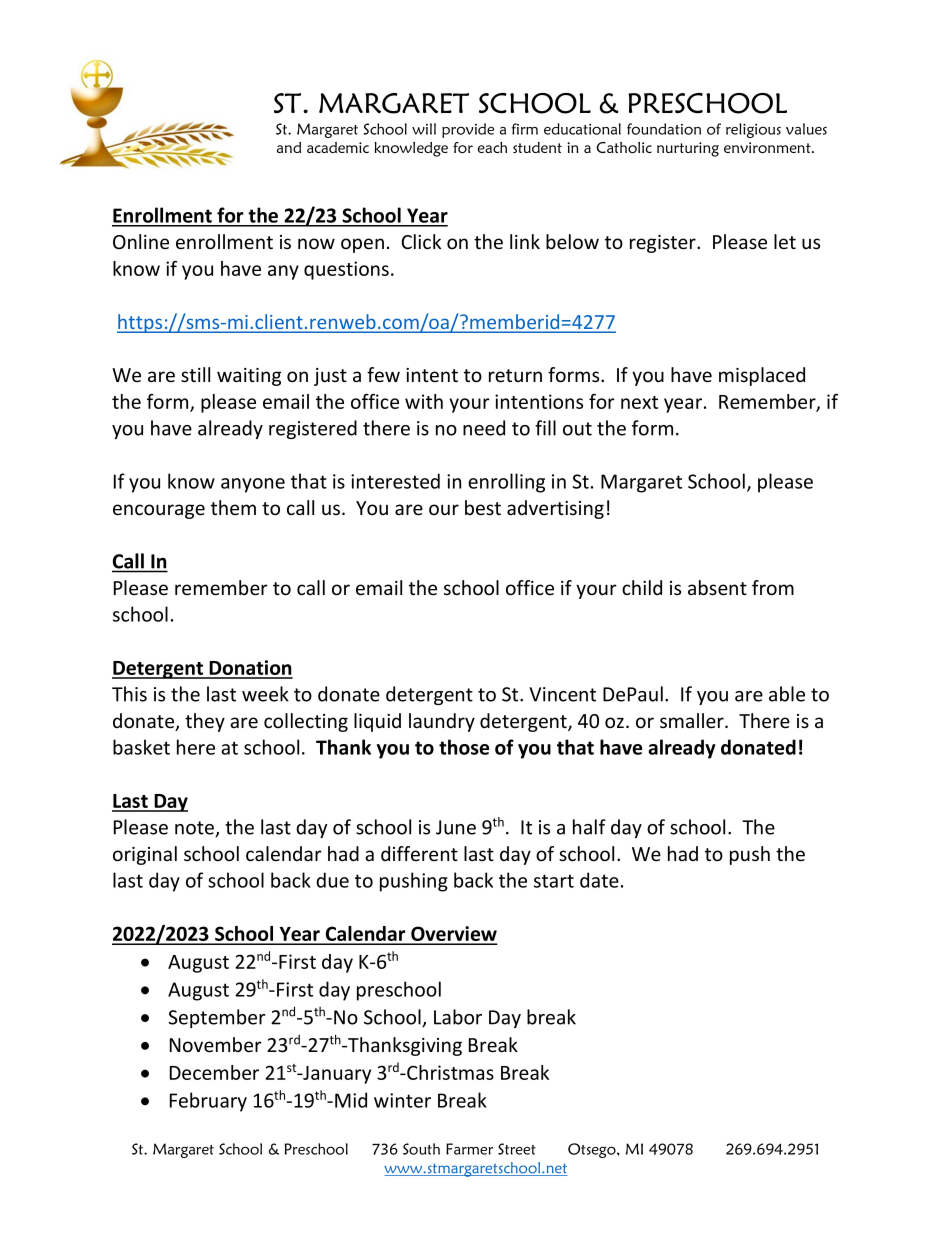 This screenshot has height=1233, width=952. I want to click on nurturing, so click(688, 149).
